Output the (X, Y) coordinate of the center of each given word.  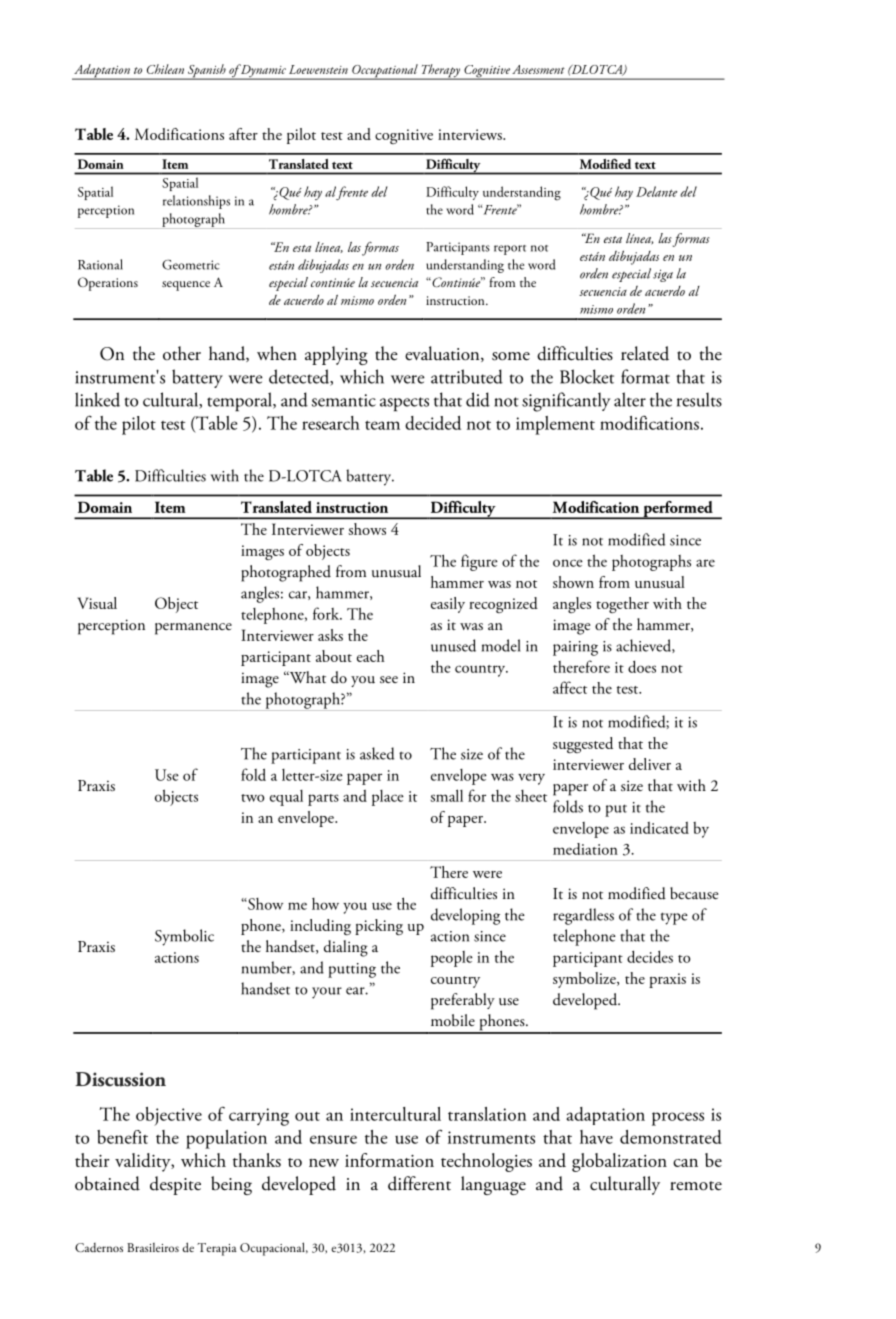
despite (175, 1185)
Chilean (165, 69)
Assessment (538, 69)
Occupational (385, 72)
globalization (619, 1162)
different (419, 1183)
